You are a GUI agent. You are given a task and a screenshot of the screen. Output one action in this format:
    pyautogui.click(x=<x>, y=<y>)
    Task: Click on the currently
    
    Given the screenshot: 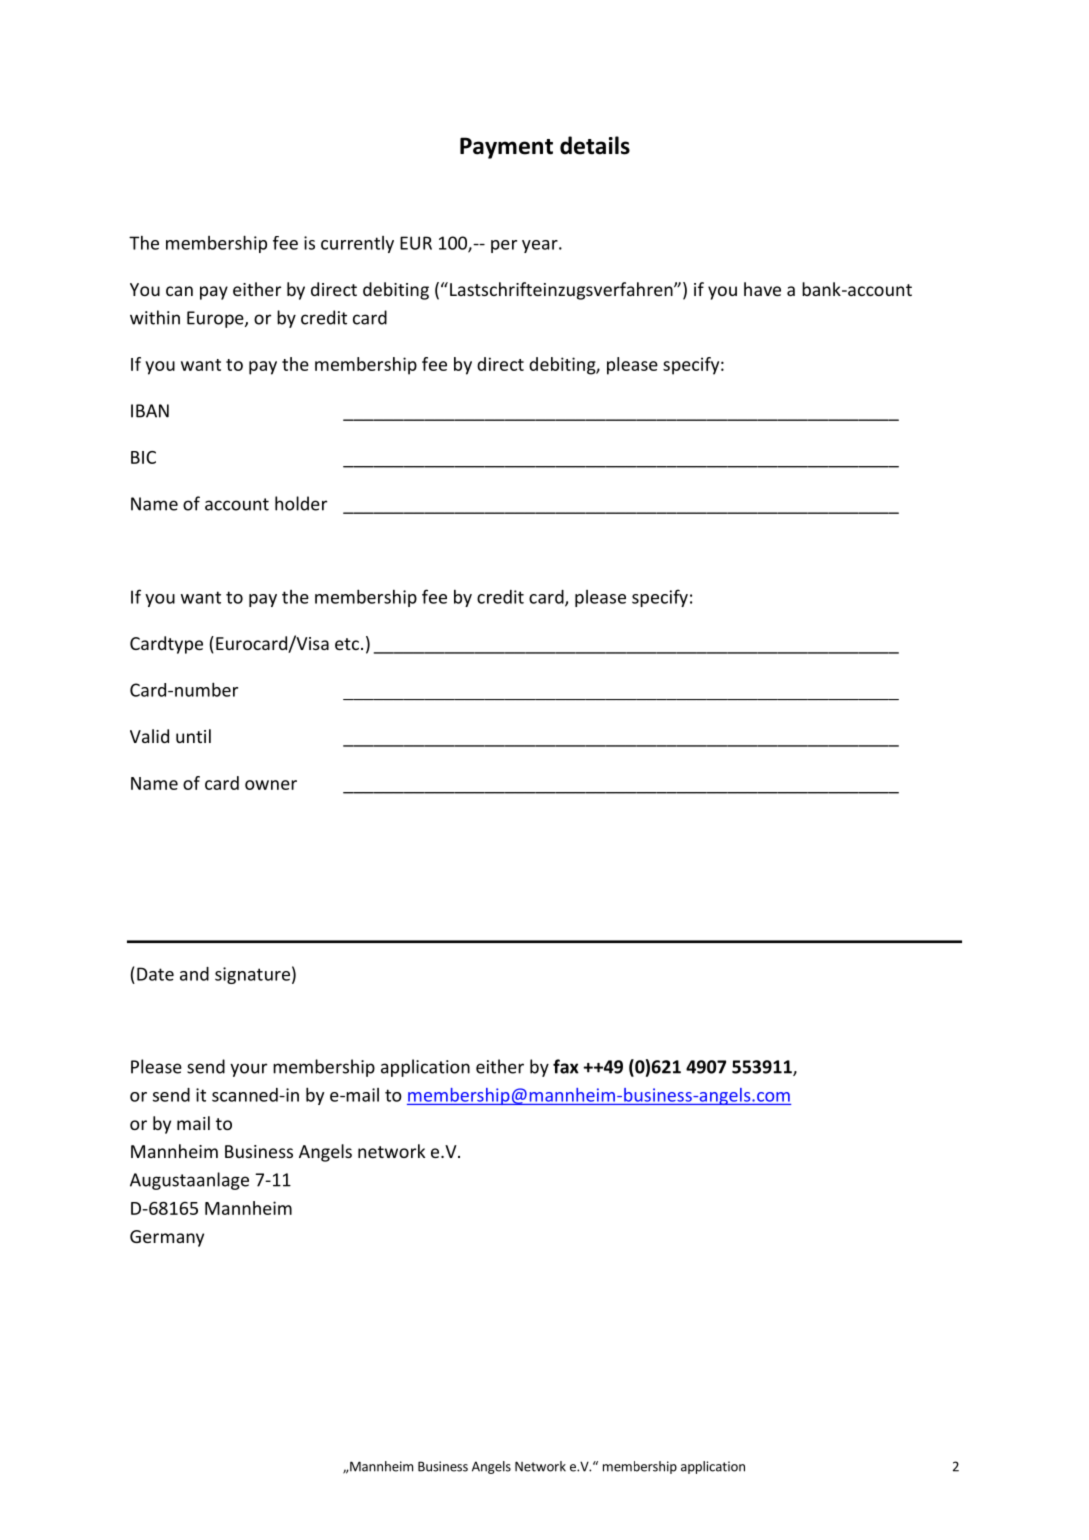 What is the action you would take?
    pyautogui.click(x=357, y=244)
